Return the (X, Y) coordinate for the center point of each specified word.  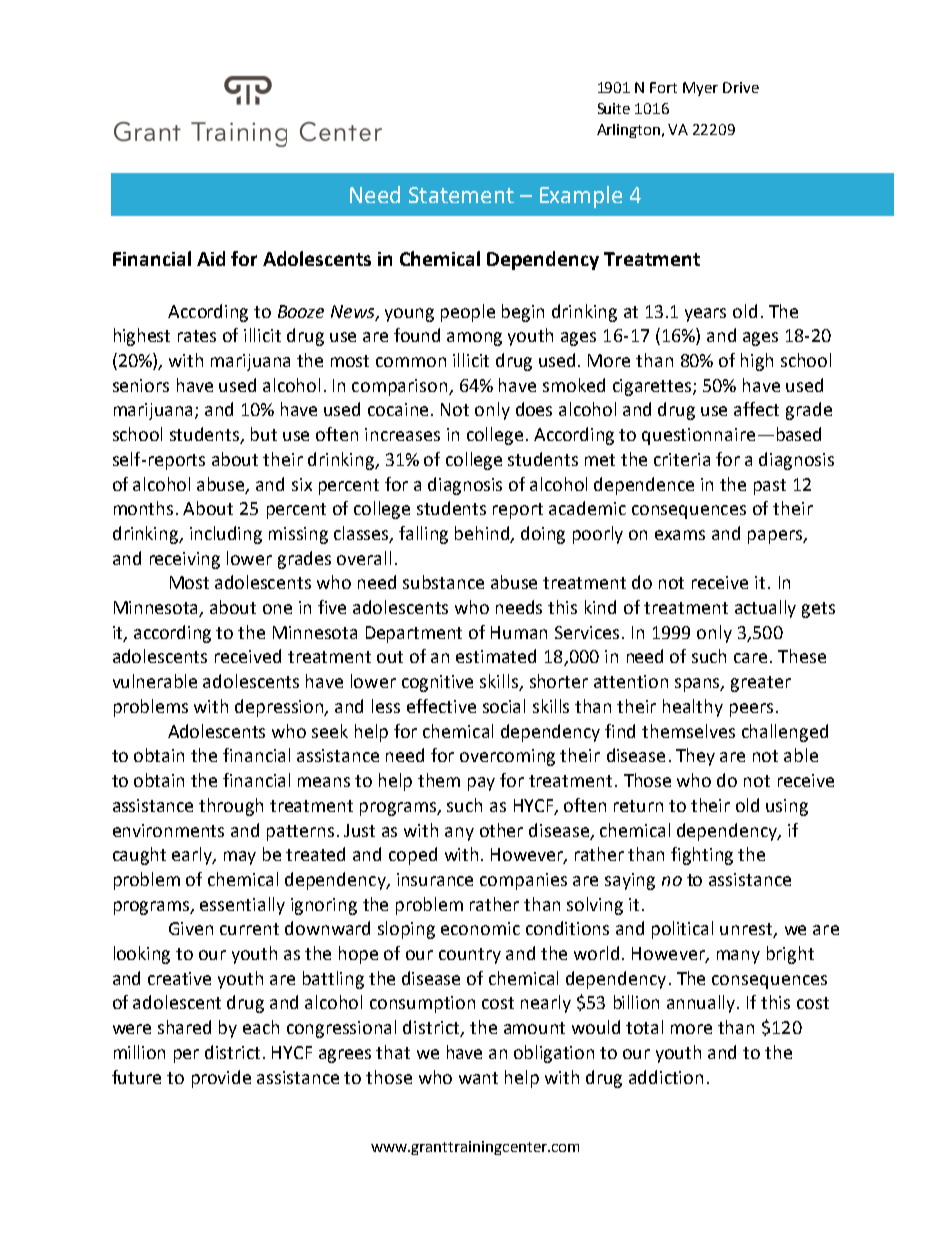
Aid (211, 258)
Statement (461, 195)
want (478, 1078)
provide (221, 1079)
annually (702, 1004)
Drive (741, 87)
